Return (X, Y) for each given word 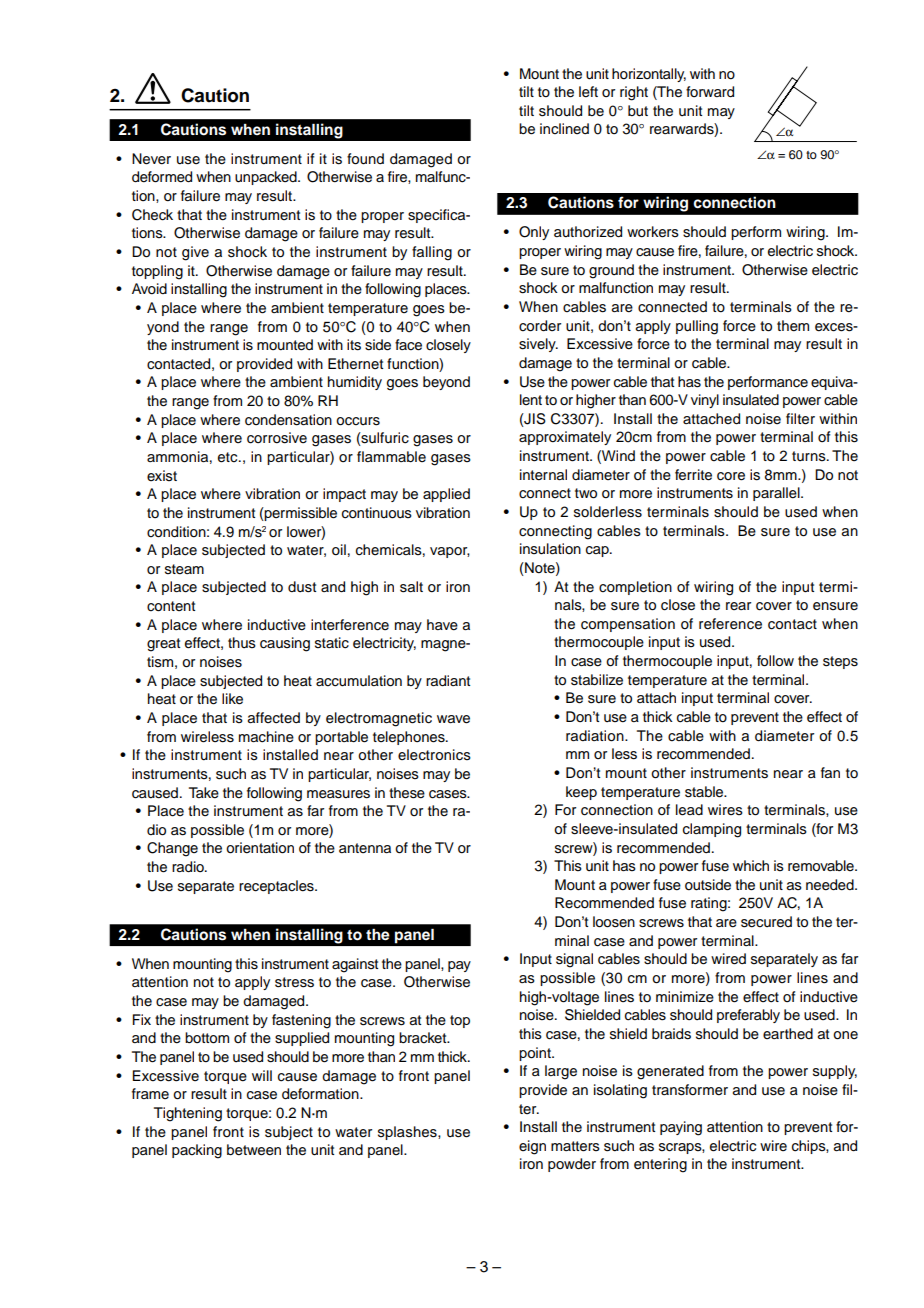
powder (572, 1165)
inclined (564, 128)
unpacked (267, 178)
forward (710, 92)
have (442, 625)
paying (681, 1128)
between (254, 1150)
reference (730, 624)
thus (242, 643)
